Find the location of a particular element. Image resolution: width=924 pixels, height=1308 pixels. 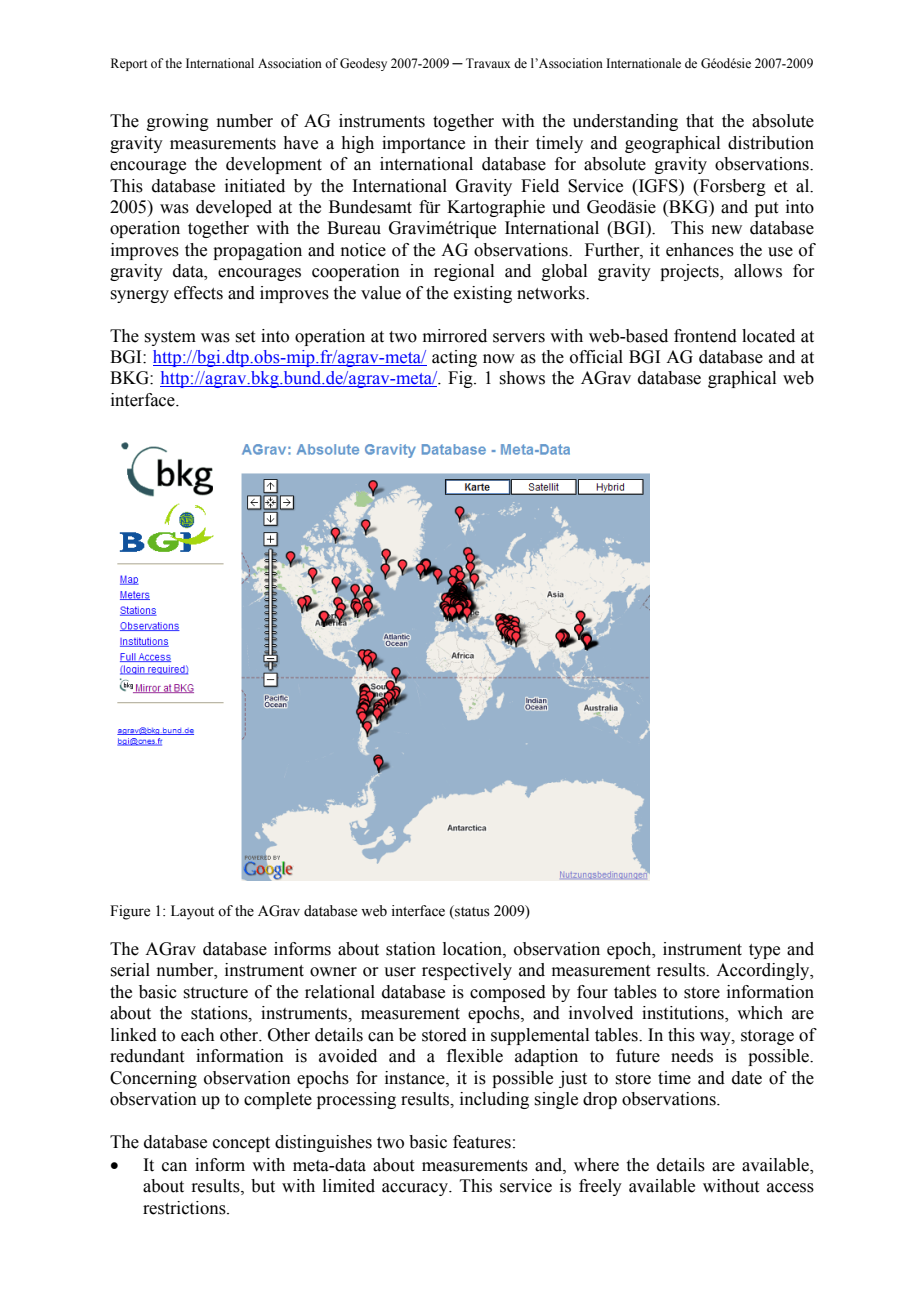

type is located at coordinates (764, 951).
